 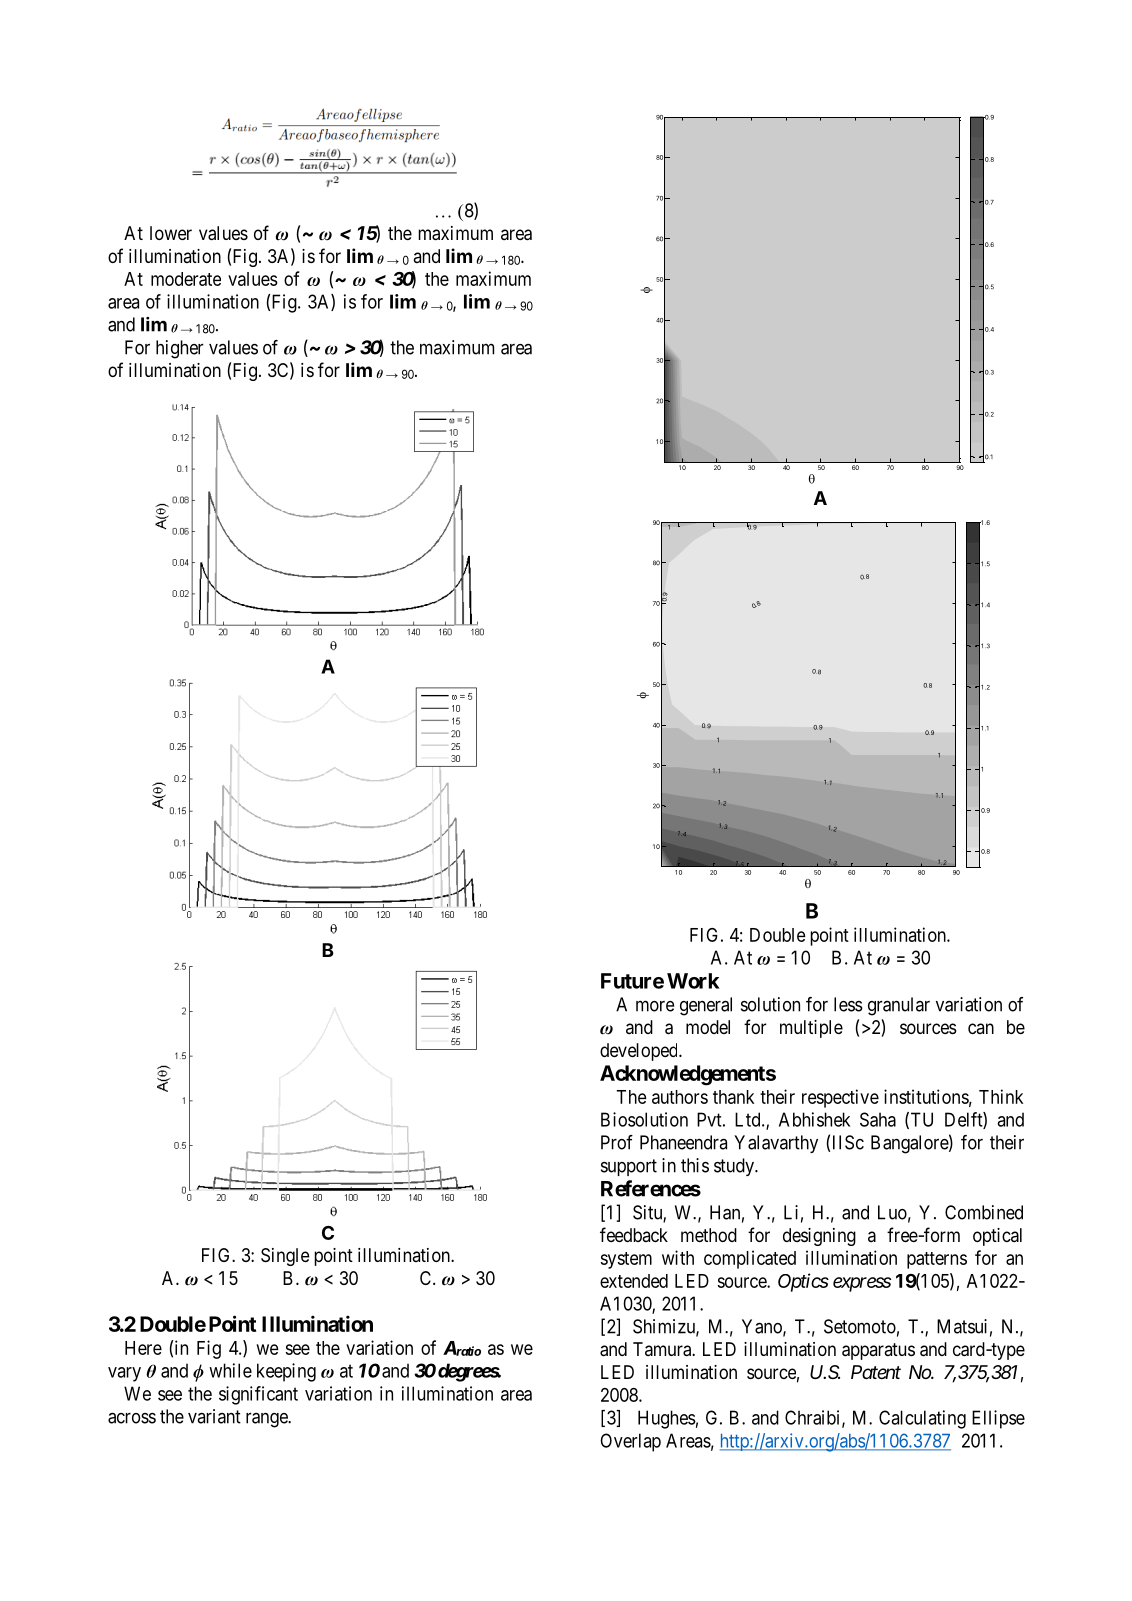 I want to click on less, so click(x=848, y=1004).
